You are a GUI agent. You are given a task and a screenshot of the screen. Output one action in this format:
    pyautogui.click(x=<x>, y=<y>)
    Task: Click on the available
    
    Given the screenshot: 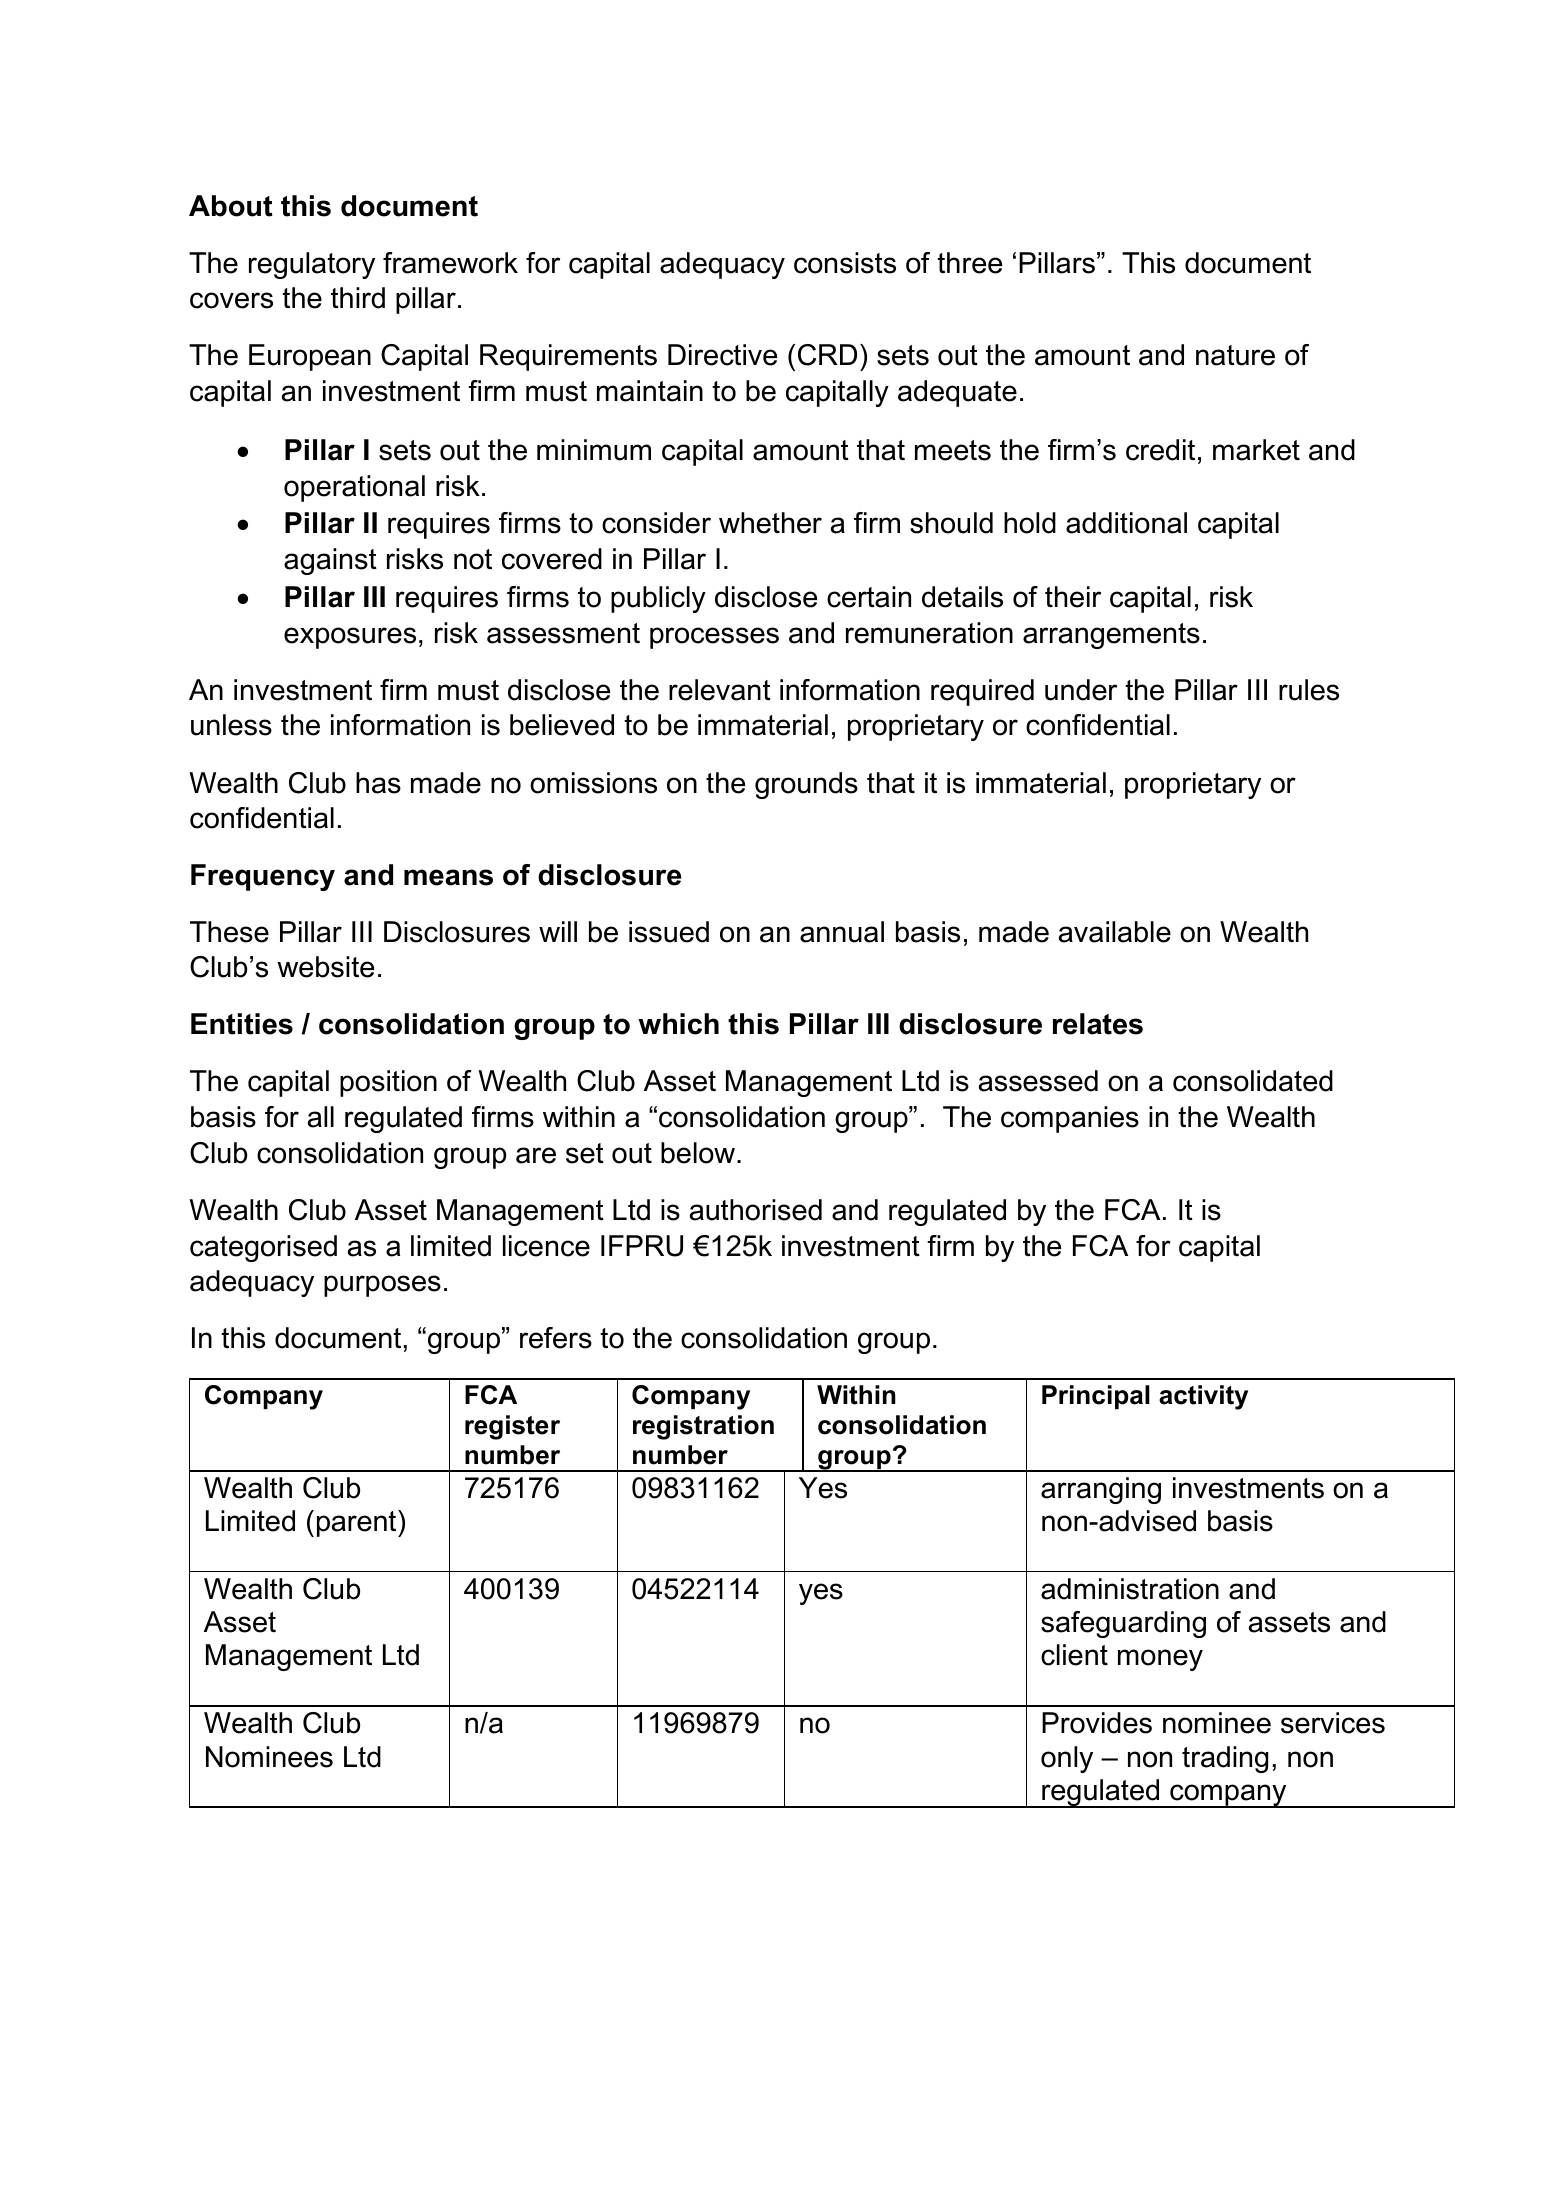 What is the action you would take?
    pyautogui.click(x=1115, y=932)
